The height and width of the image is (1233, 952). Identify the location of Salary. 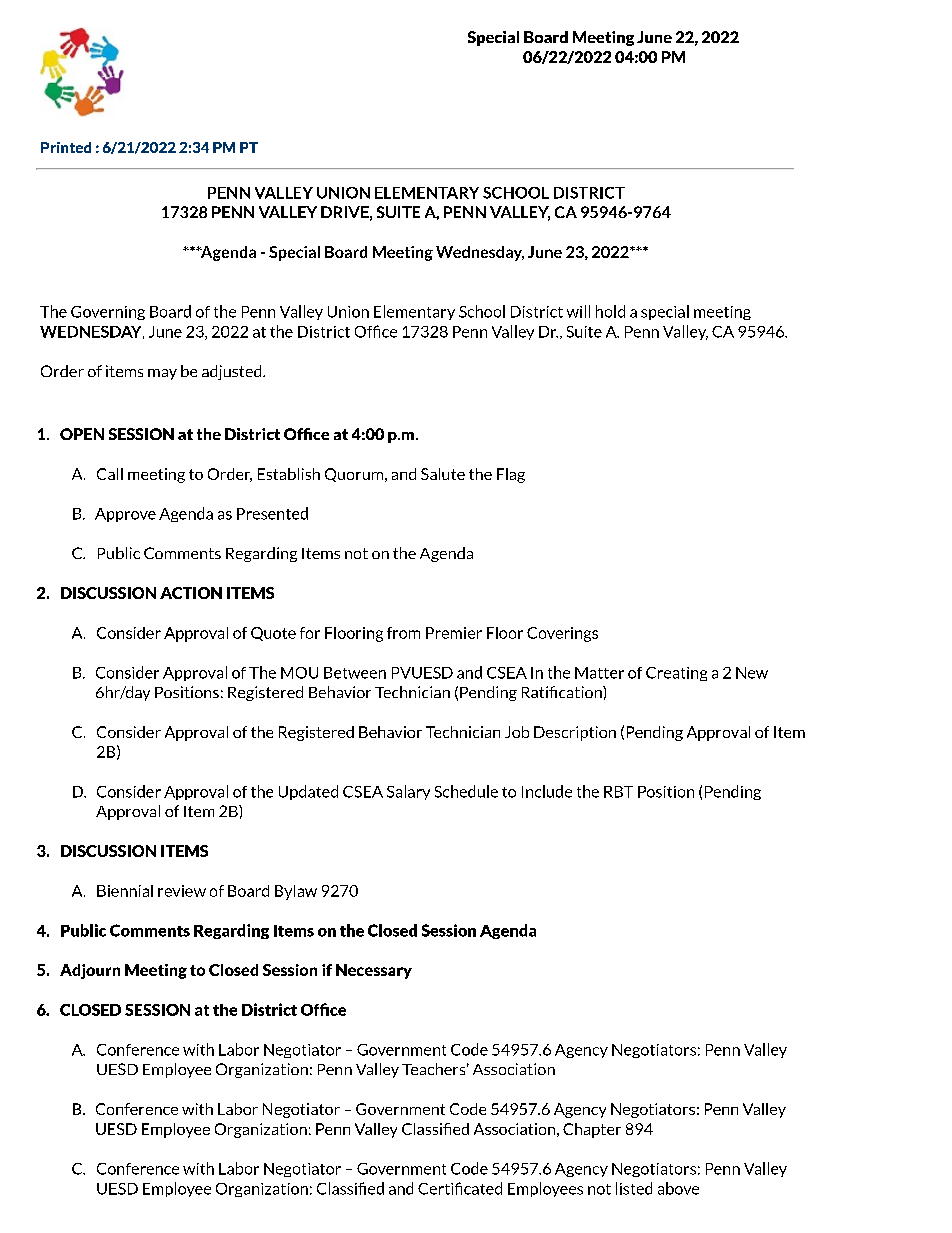
(408, 792).
